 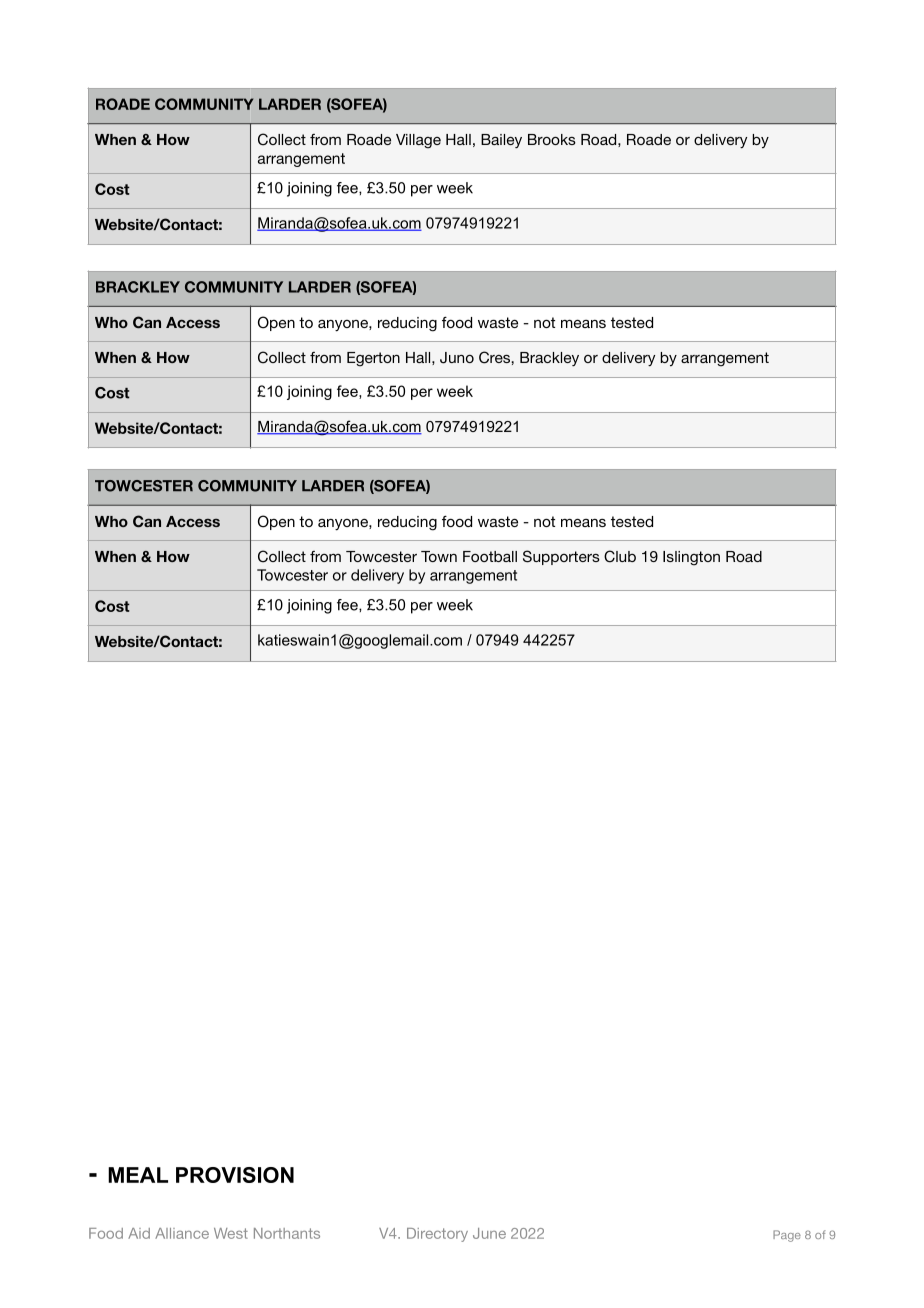 I want to click on Page, so click(x=787, y=1236).
